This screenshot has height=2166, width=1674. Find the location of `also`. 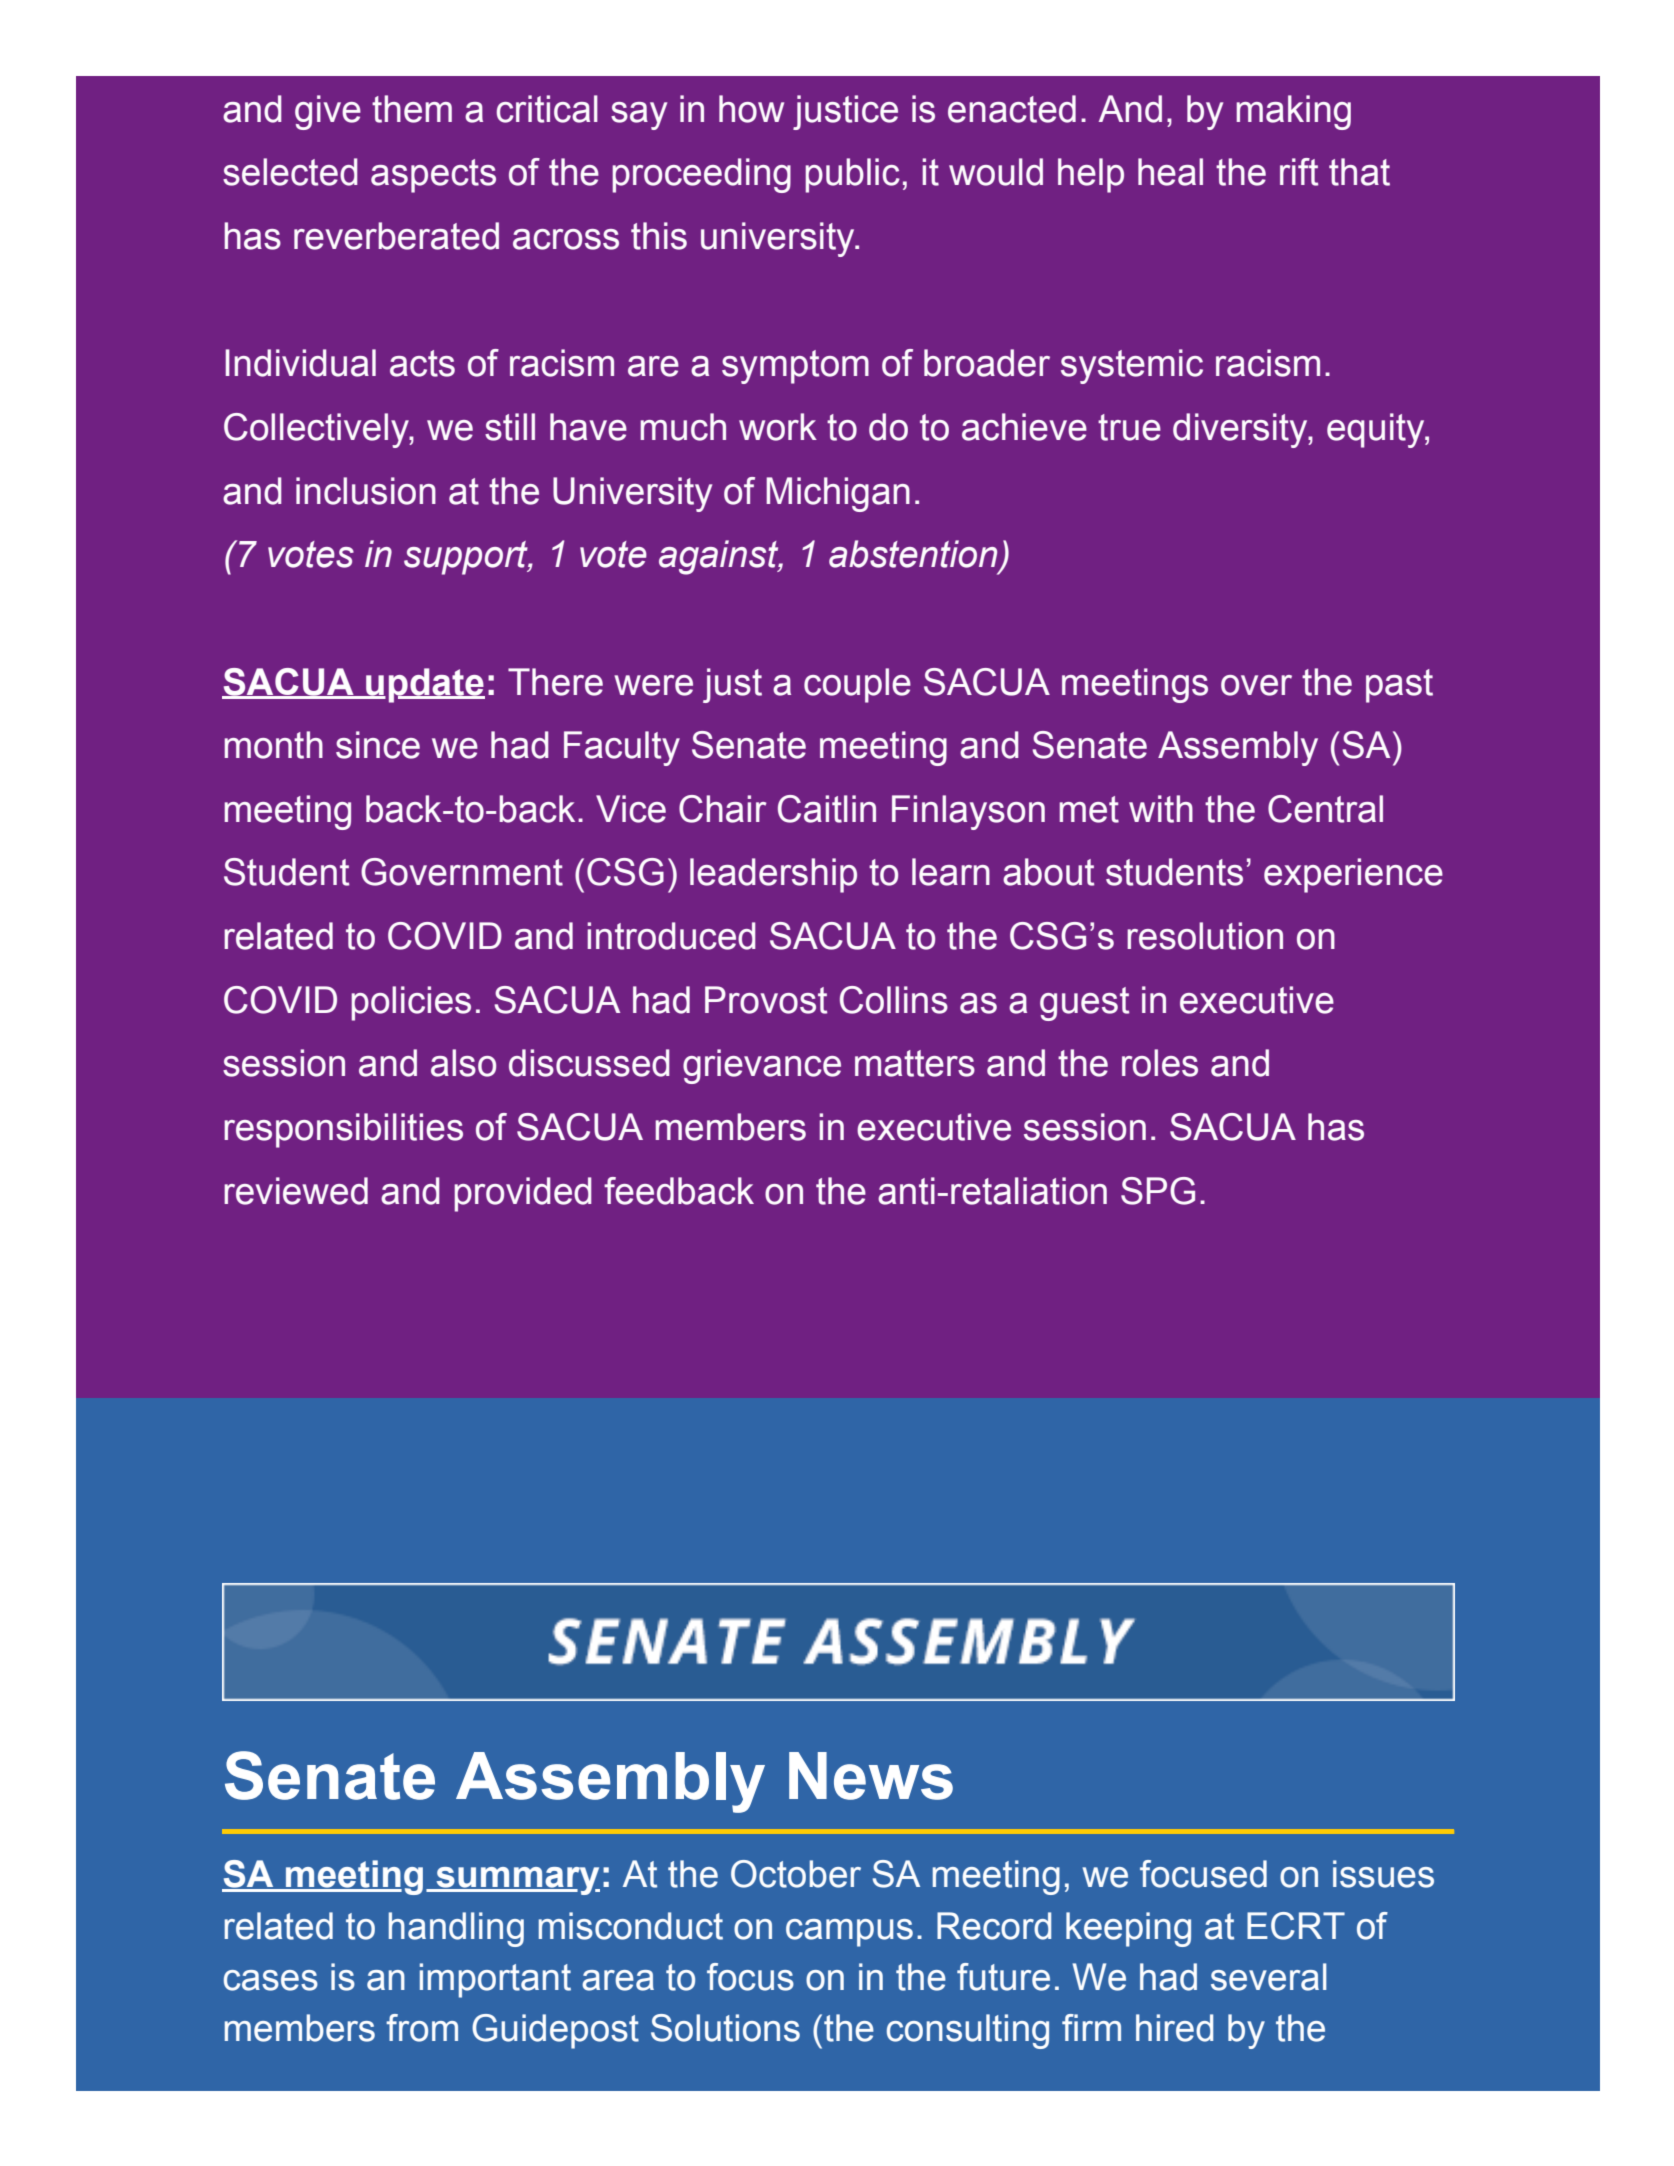

also is located at coordinates (463, 1063).
